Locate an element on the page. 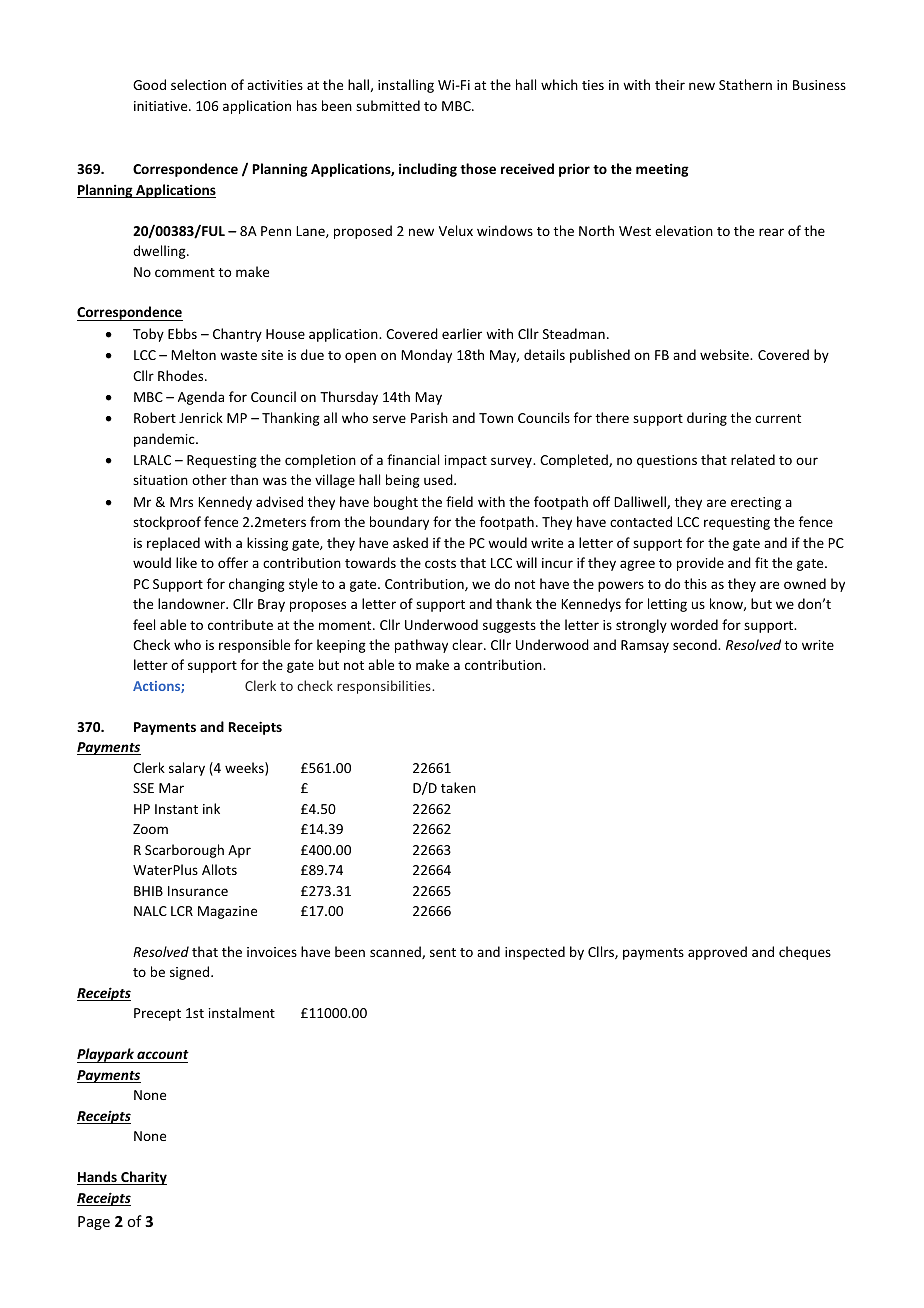 The height and width of the document is (1308, 924). approved is located at coordinates (717, 953).
